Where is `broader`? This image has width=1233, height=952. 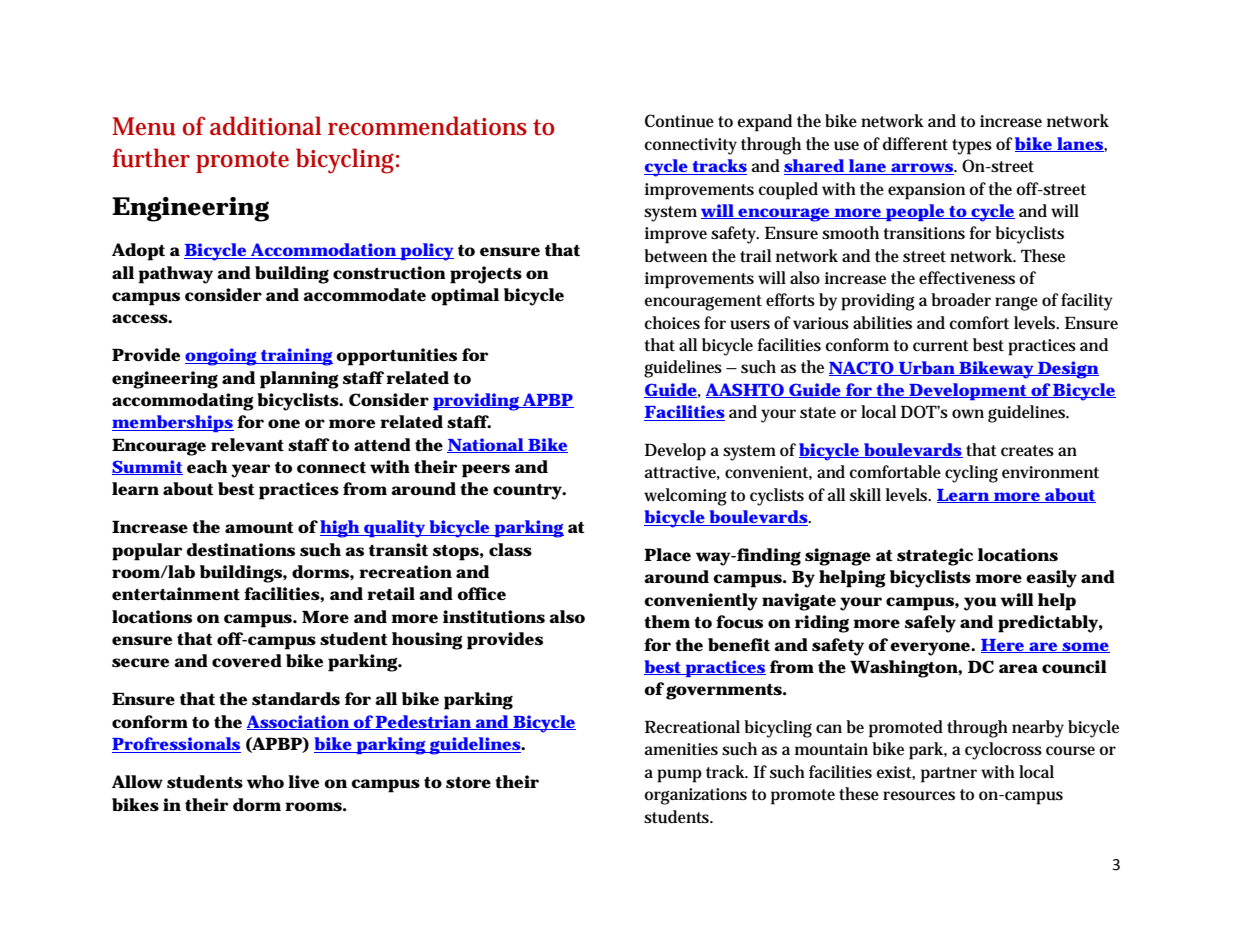 broader is located at coordinates (961, 299).
